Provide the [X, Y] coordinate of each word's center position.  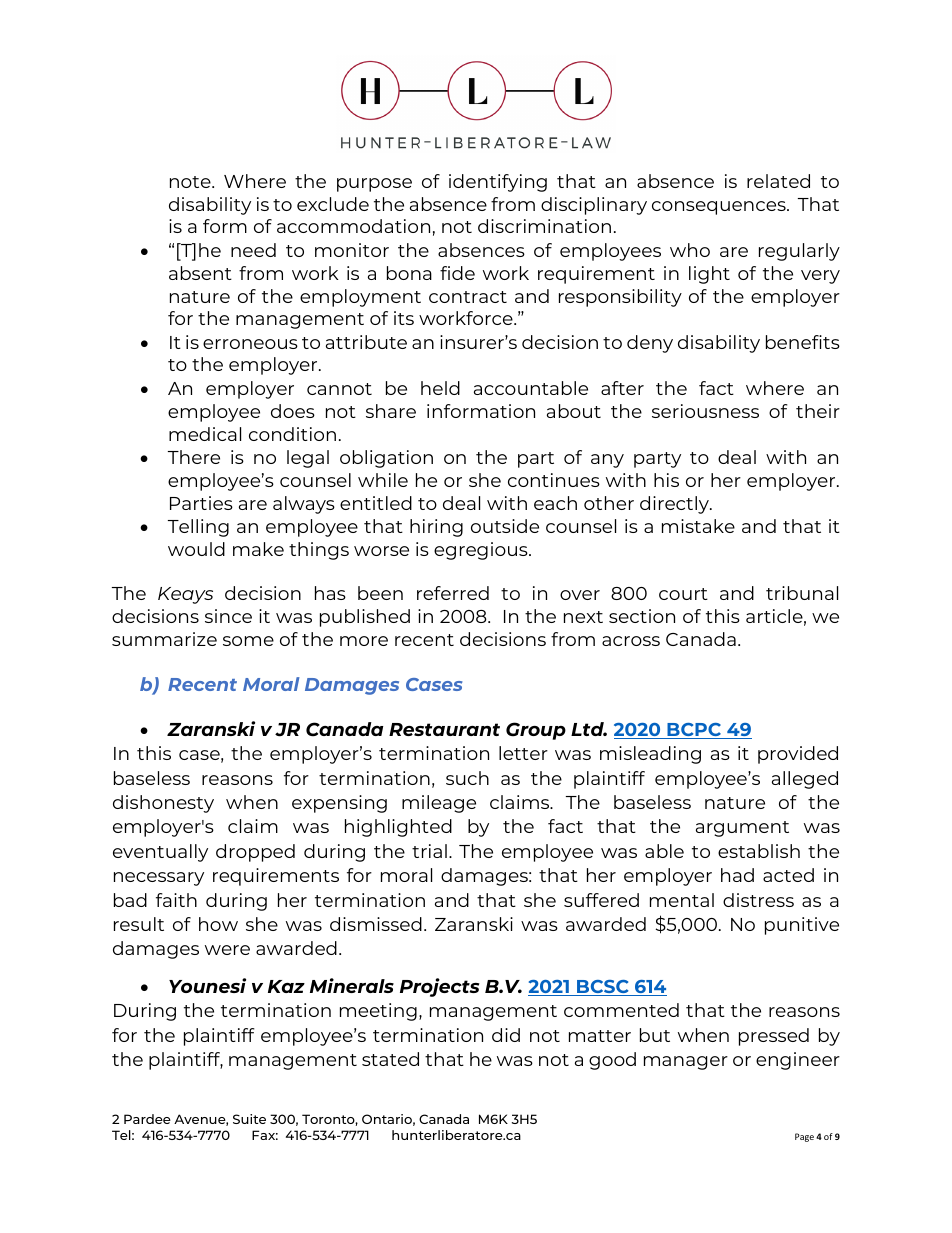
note [191, 182]
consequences [720, 208]
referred [453, 593]
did [506, 1035]
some [248, 641]
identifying [498, 183]
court [683, 594]
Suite [249, 1119]
